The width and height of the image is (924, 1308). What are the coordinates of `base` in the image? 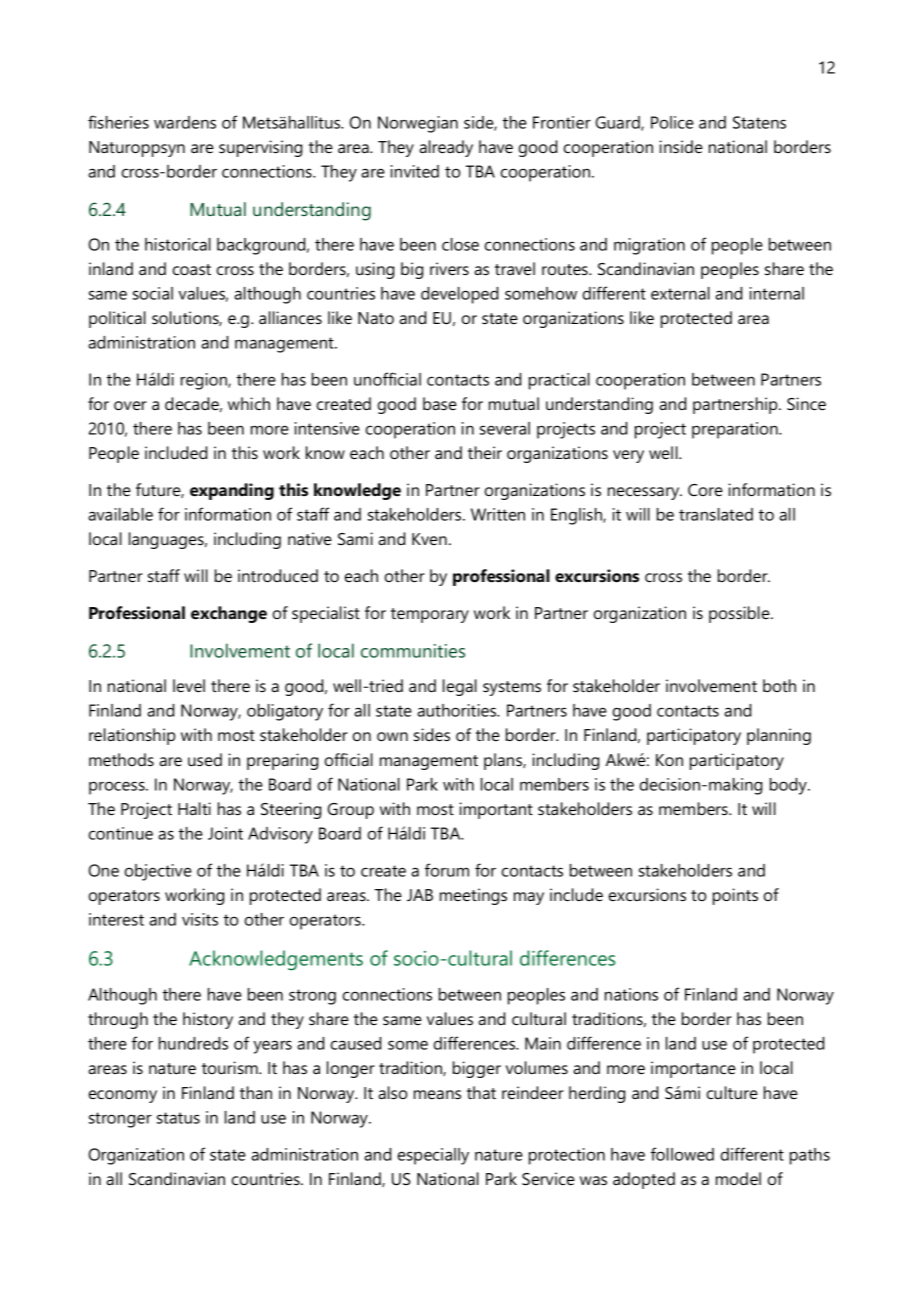 It's located at (440, 403).
